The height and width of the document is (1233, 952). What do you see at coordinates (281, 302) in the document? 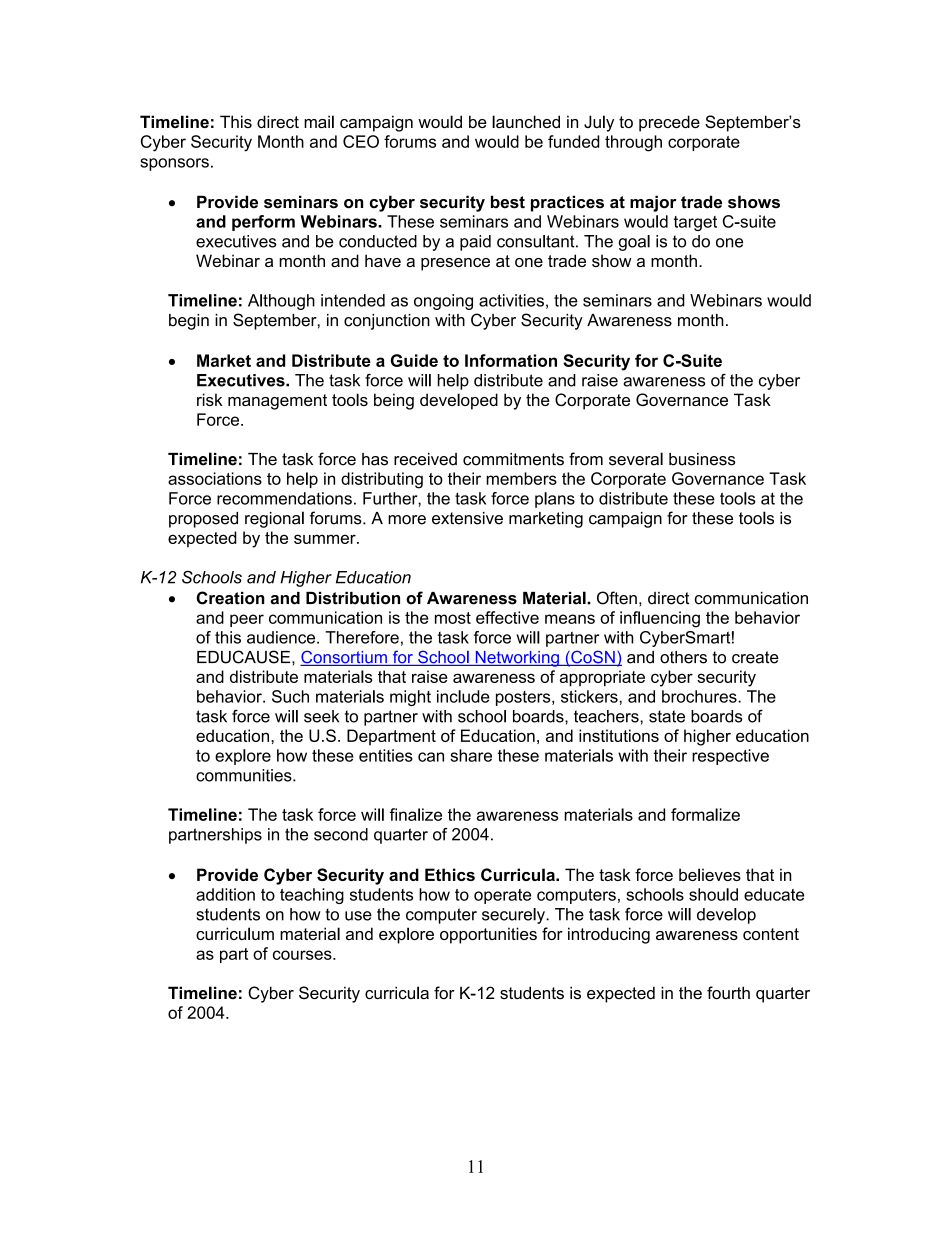
I see `Although` at bounding box center [281, 302].
